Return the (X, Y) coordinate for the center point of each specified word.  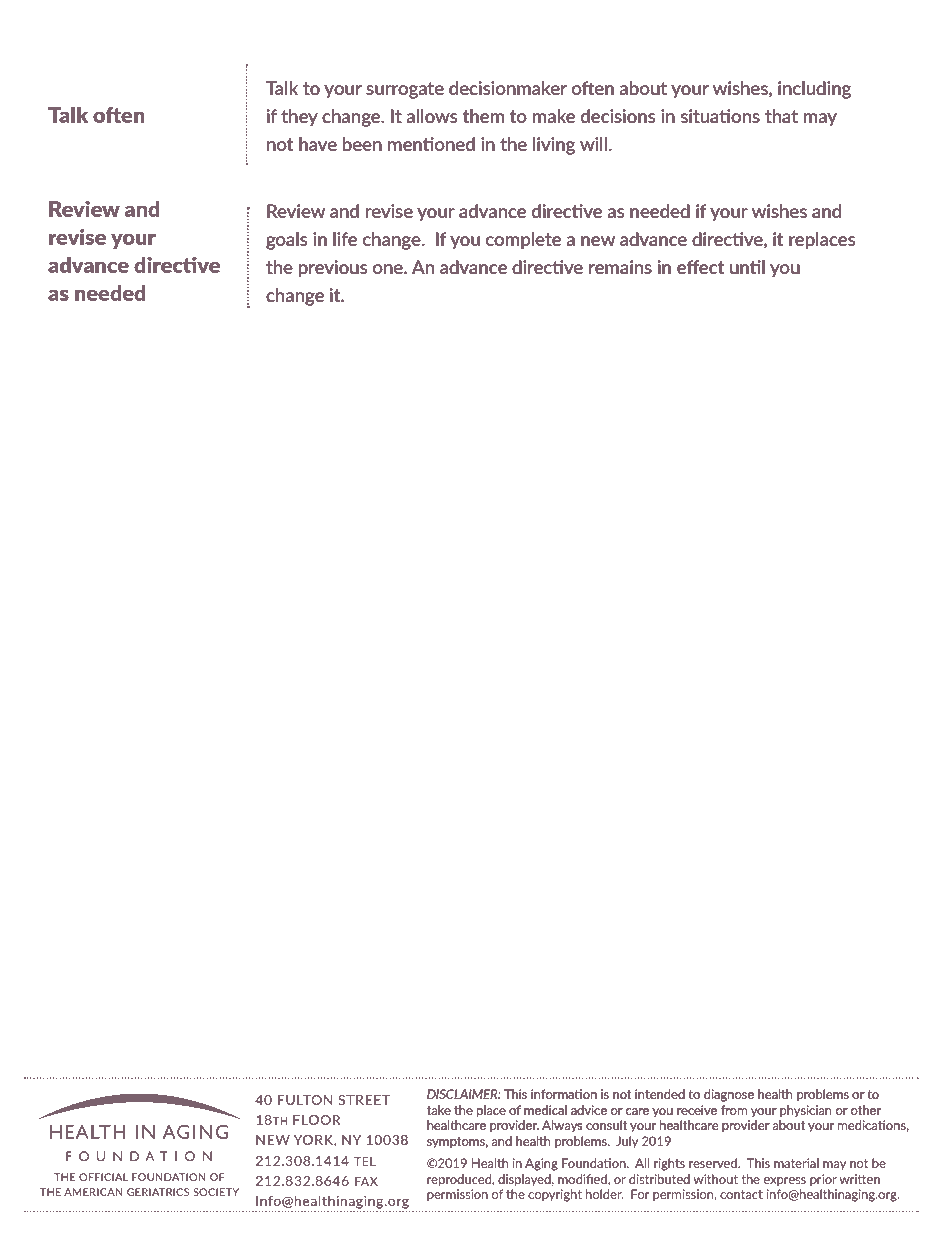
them (483, 116)
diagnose (729, 1095)
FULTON (305, 1100)
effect (700, 267)
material (796, 1163)
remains (620, 267)
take (439, 1110)
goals (286, 241)
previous (333, 268)
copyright (555, 1195)
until (747, 267)
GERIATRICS (158, 1192)
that (781, 116)
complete (523, 240)
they (299, 117)
